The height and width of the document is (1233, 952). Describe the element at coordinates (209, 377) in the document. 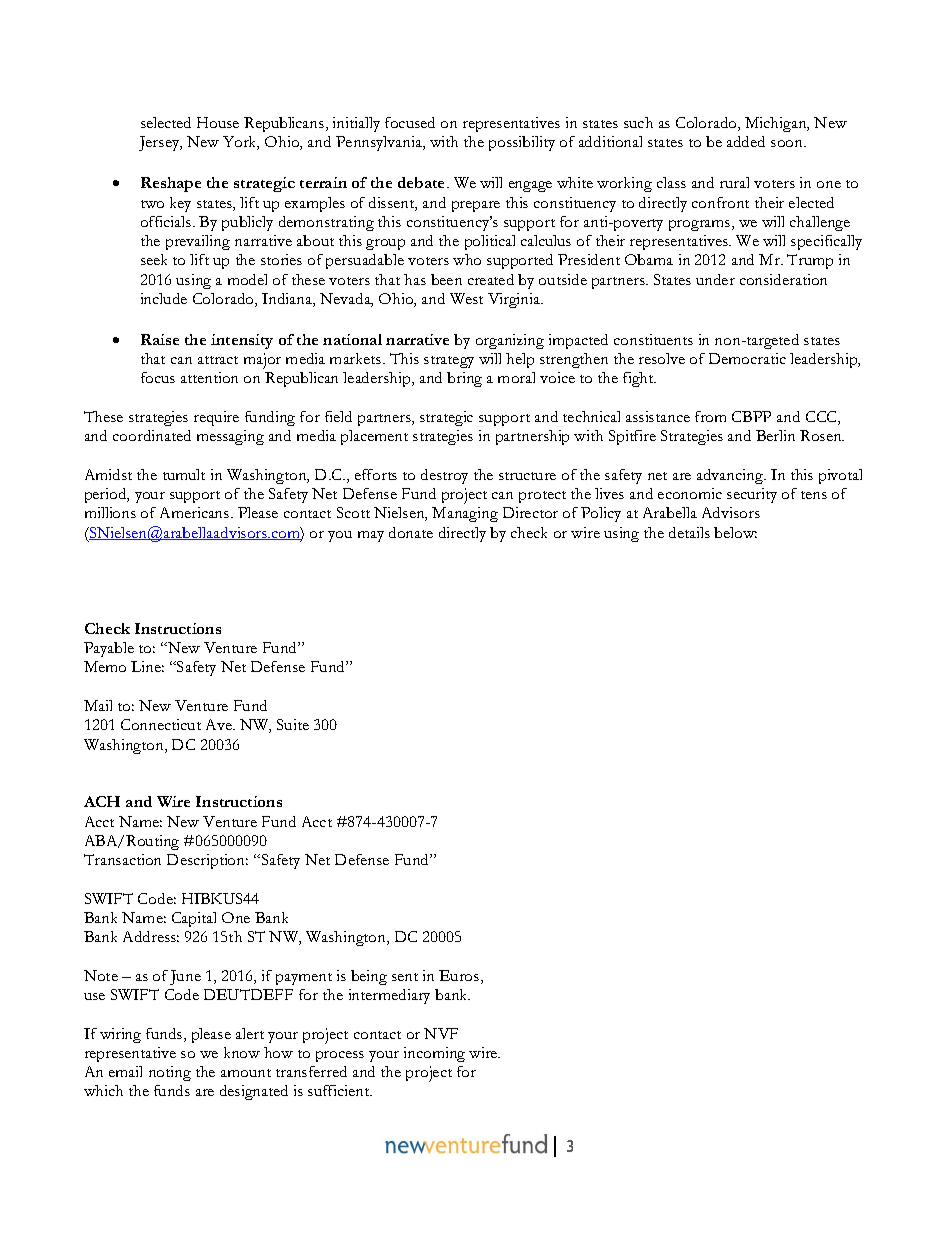

I see `attention` at that location.
